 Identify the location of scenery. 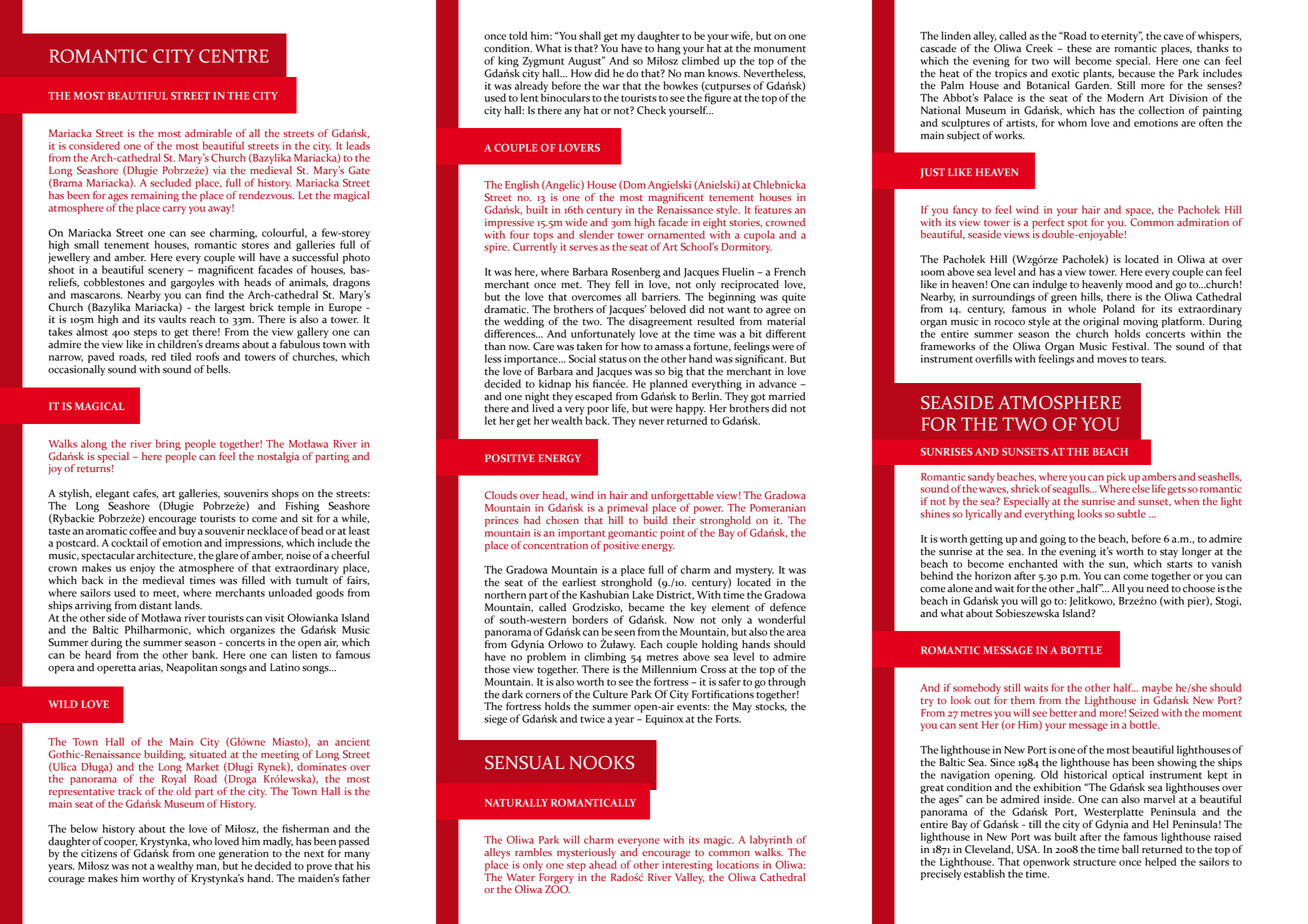
(166, 273).
